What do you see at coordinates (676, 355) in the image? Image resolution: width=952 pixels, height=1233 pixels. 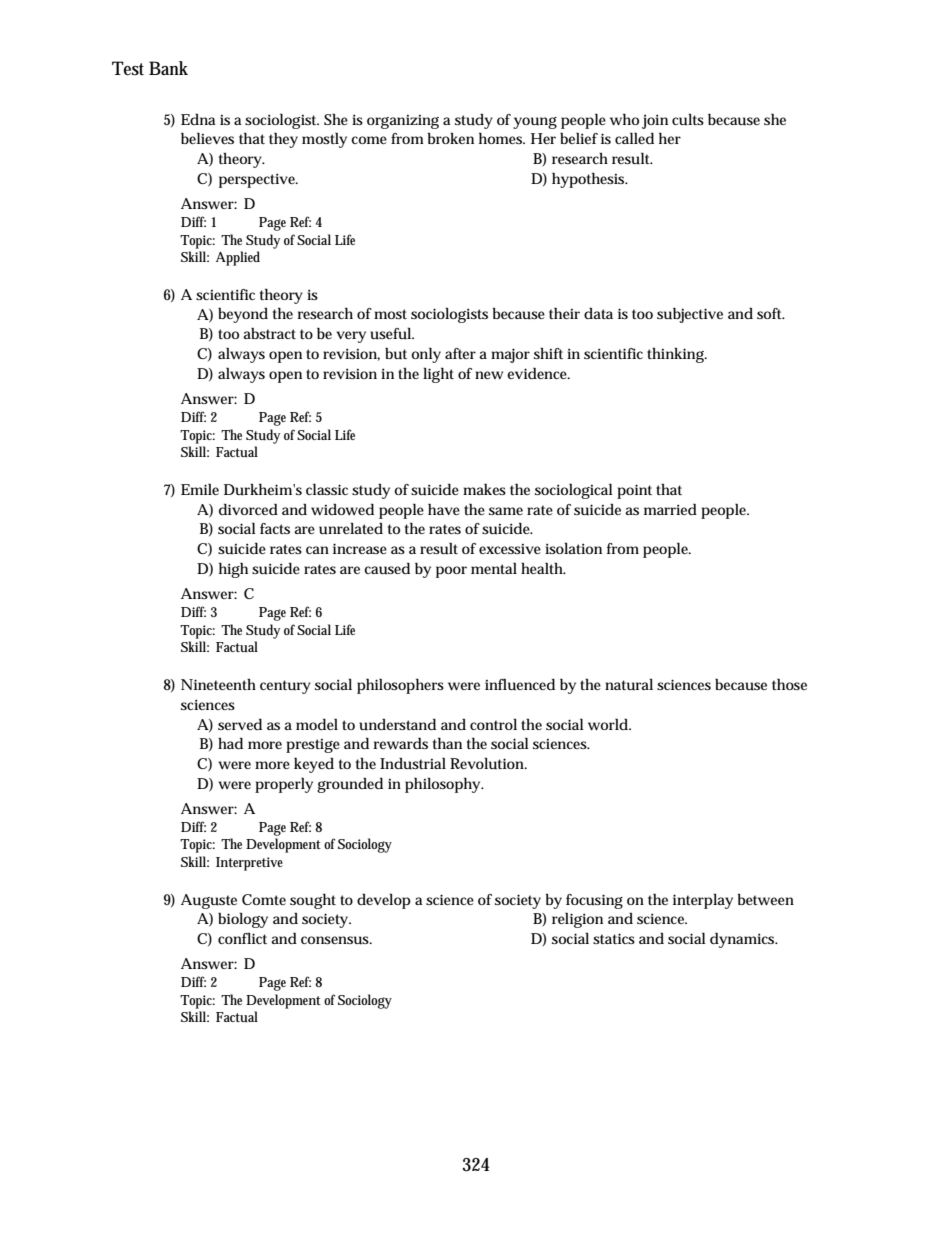 I see `thinking` at bounding box center [676, 355].
